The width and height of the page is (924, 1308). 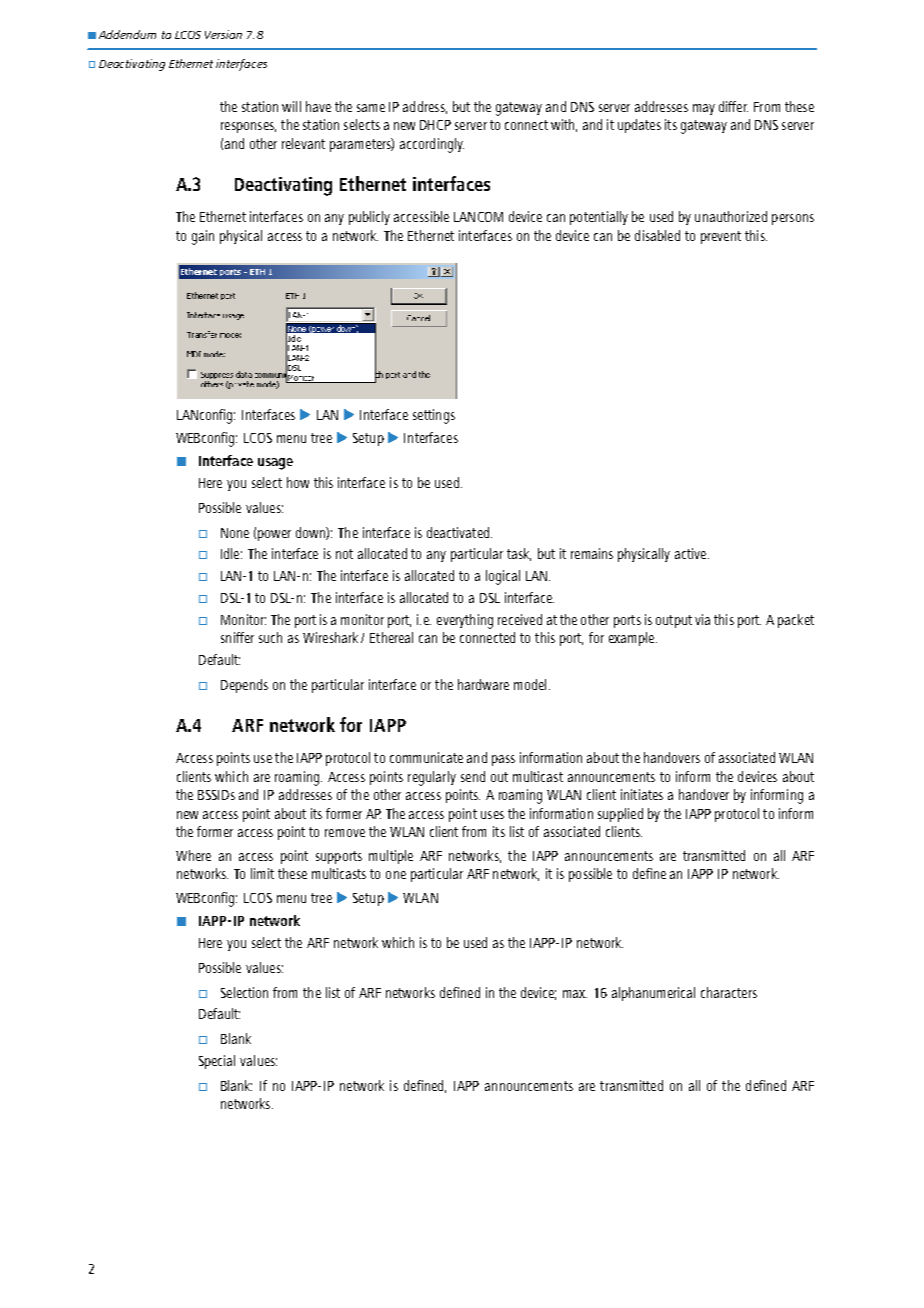 I want to click on prevent, so click(x=721, y=237).
